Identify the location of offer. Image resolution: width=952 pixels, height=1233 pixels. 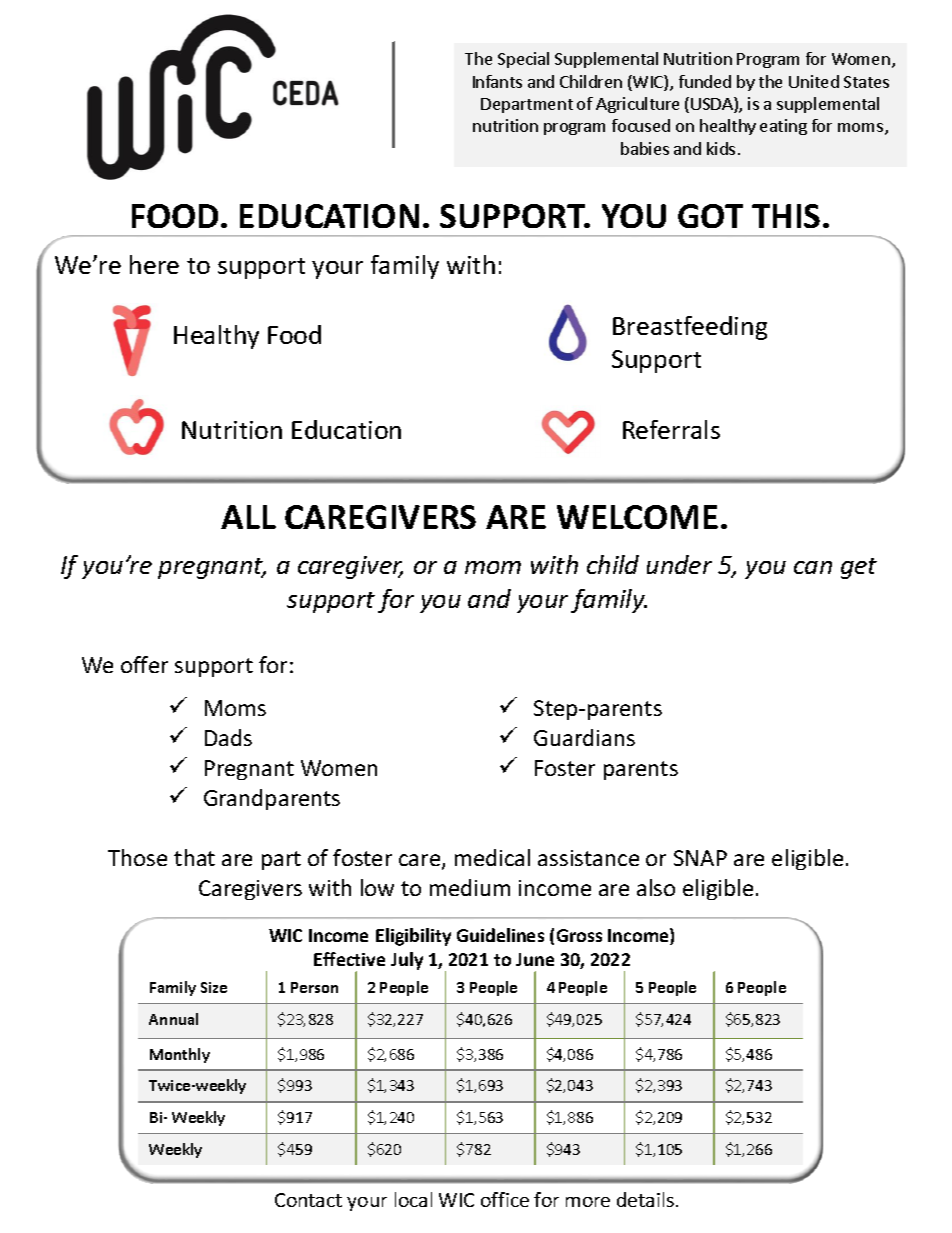
(144, 664).
